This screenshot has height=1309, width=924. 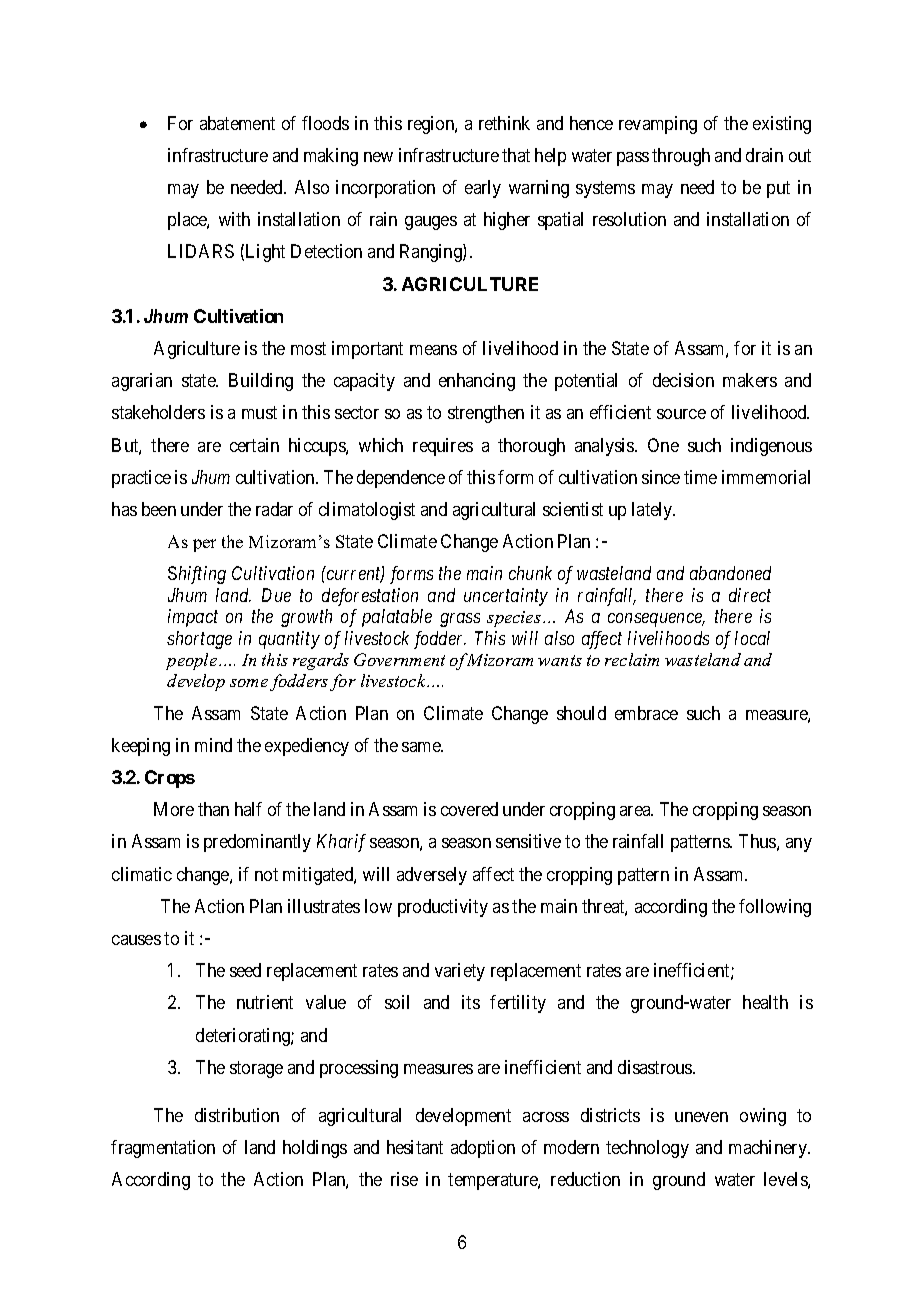 I want to click on than, so click(x=213, y=809).
